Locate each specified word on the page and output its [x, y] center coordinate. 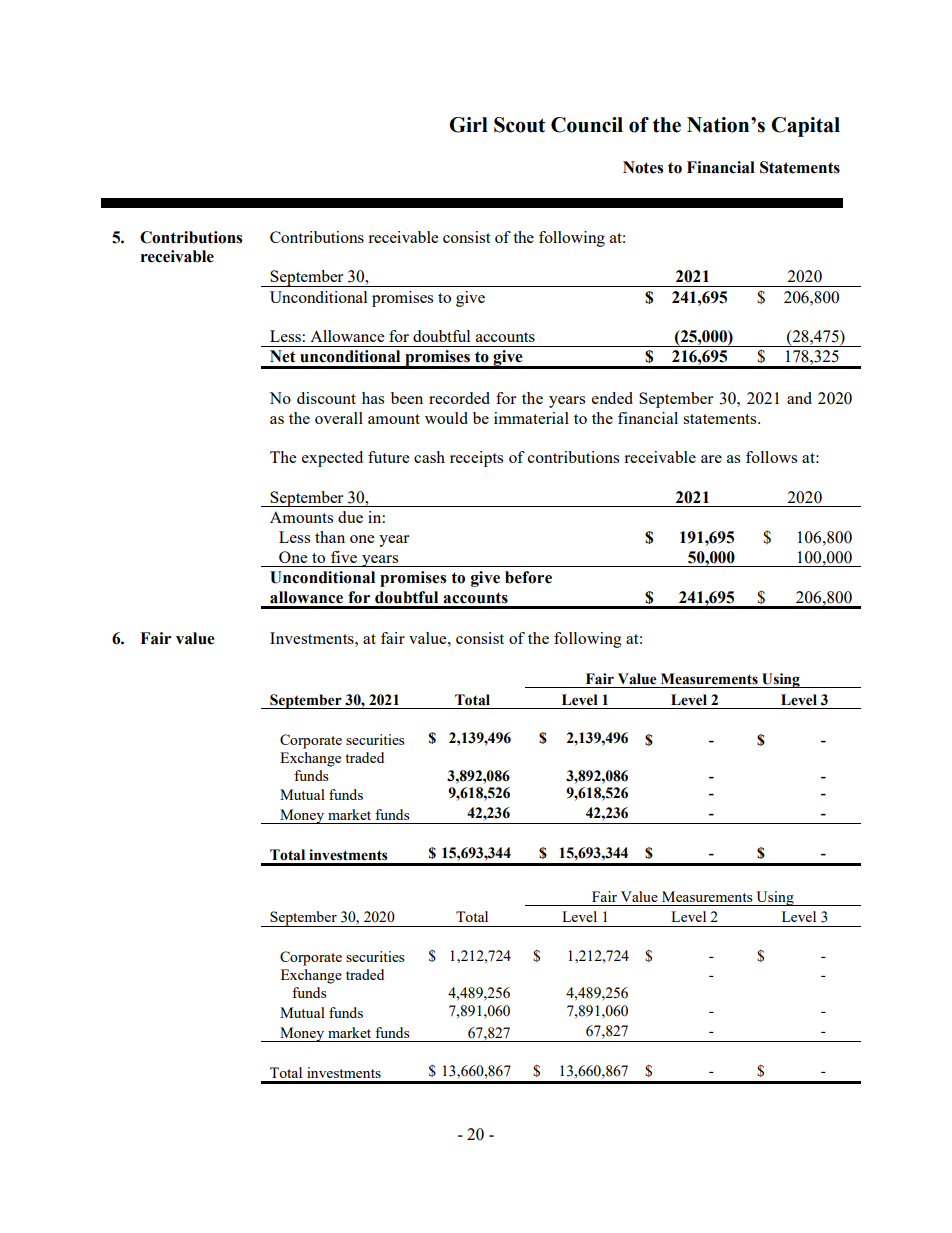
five [344, 557]
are [711, 459]
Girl [468, 125]
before [528, 577]
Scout [519, 125]
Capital [805, 127]
